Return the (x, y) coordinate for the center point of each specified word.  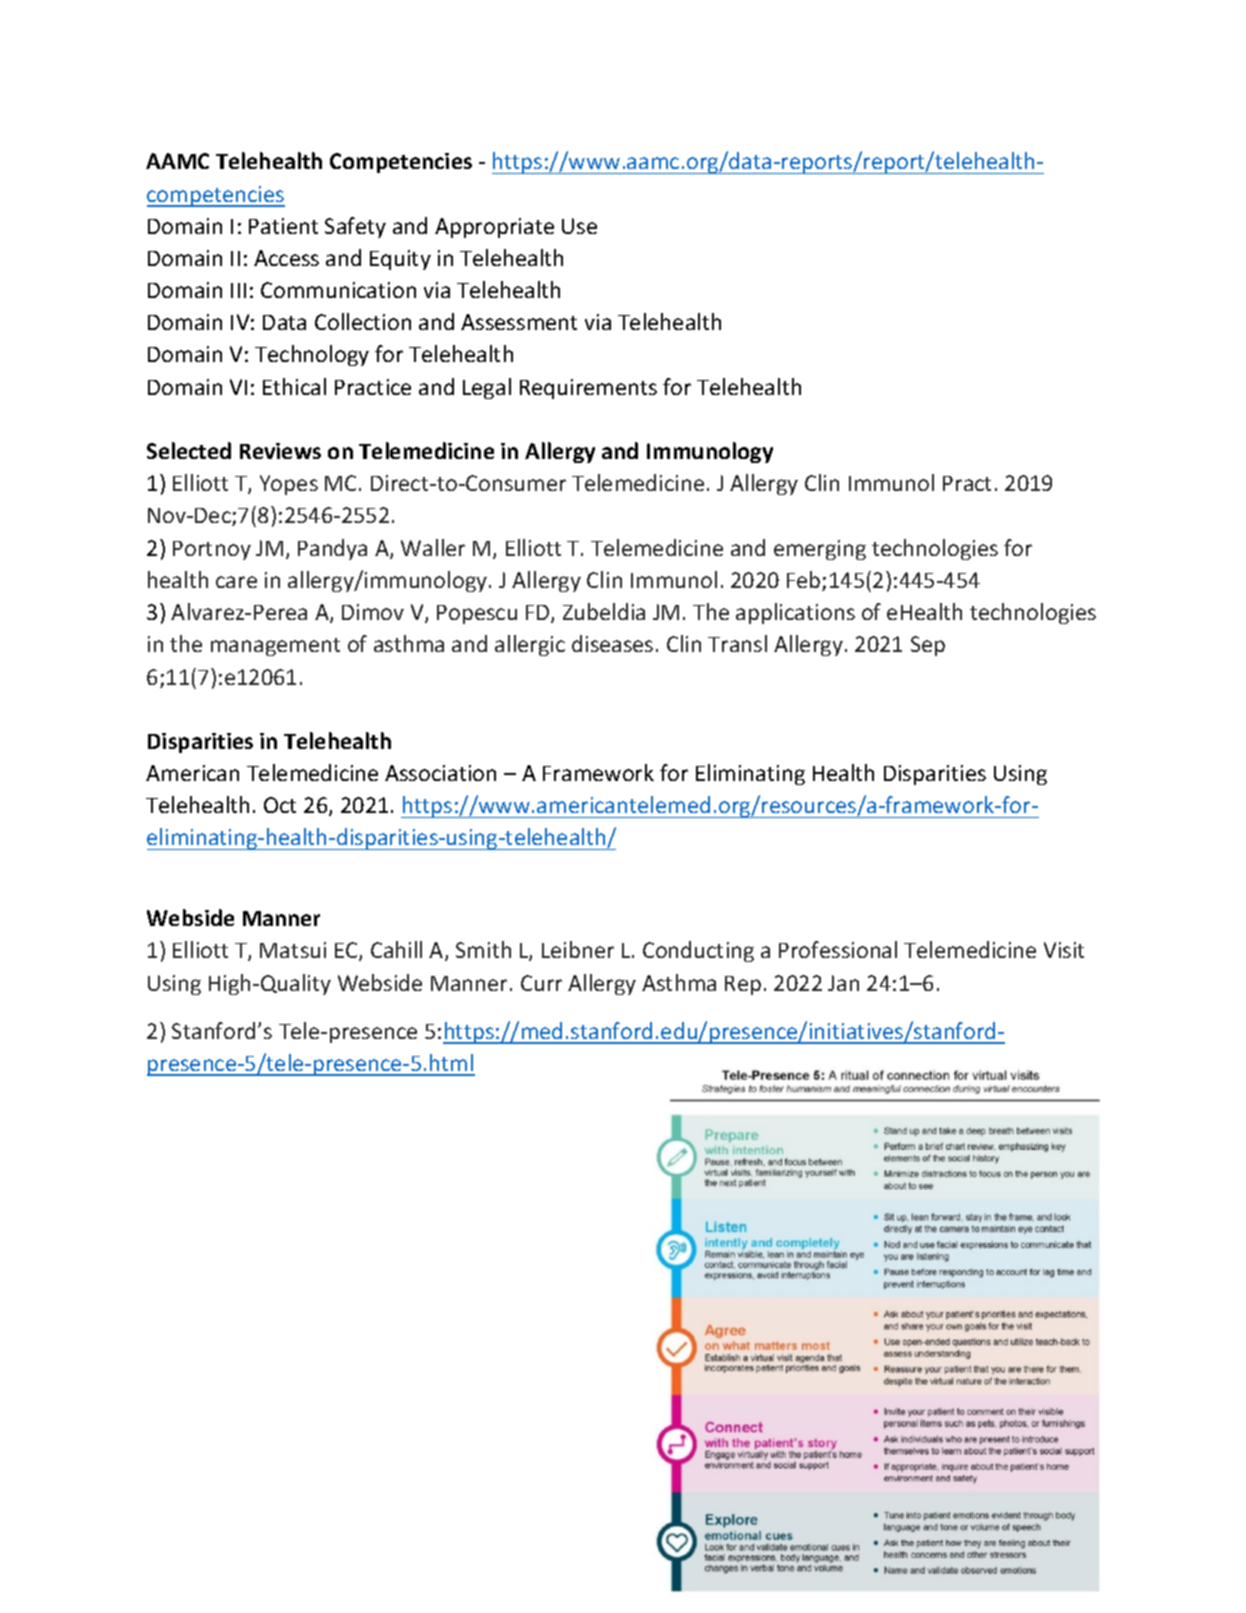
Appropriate (494, 228)
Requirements (588, 389)
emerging (820, 550)
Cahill (396, 949)
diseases (612, 643)
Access (286, 258)
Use (579, 226)
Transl (737, 643)
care (236, 582)
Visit (1064, 950)
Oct (280, 805)
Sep (928, 646)
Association (440, 773)
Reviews (280, 451)
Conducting (698, 951)
